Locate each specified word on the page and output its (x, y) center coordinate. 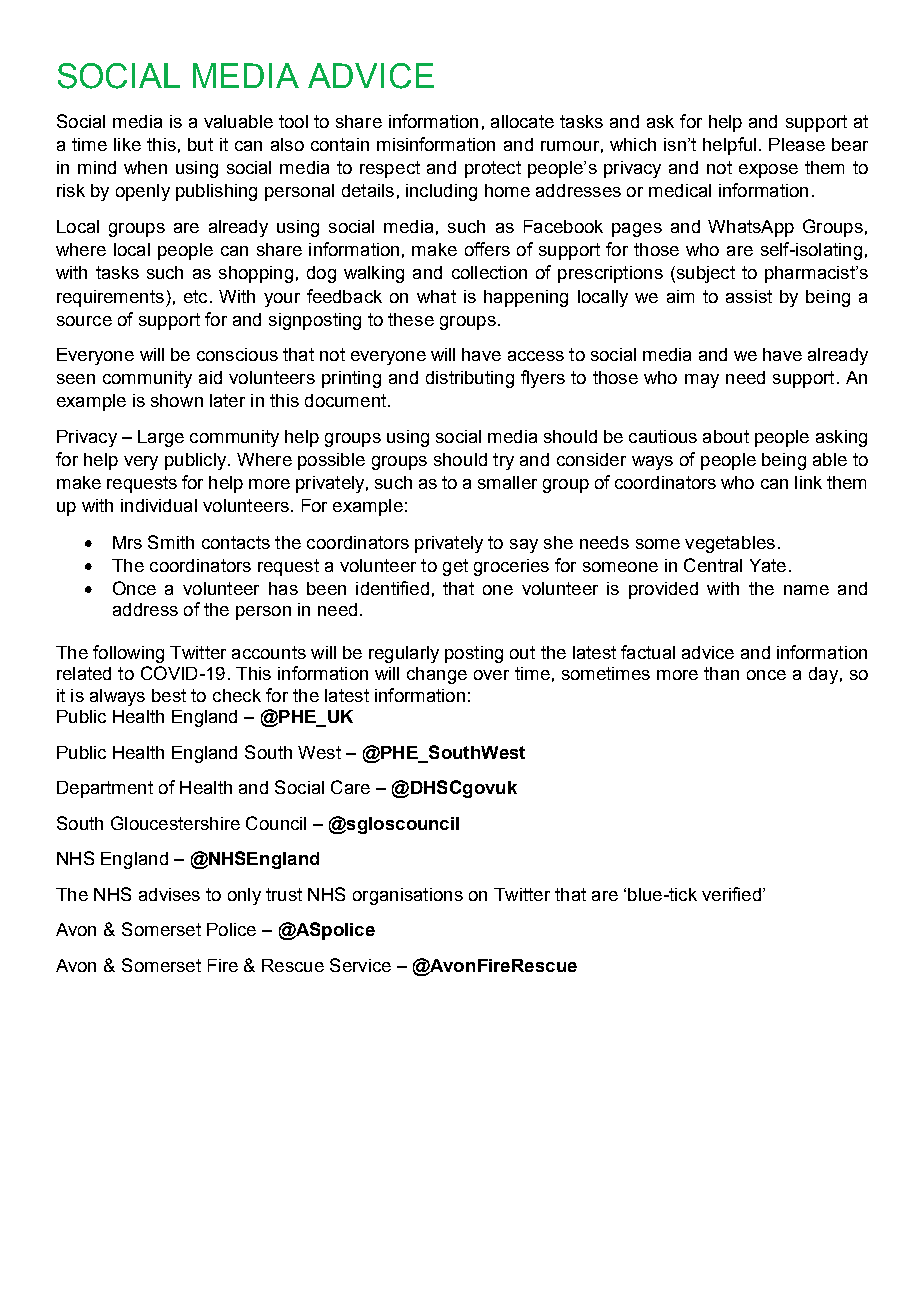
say (524, 546)
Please (797, 144)
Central (713, 565)
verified (731, 894)
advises (169, 894)
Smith (171, 542)
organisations (408, 896)
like (127, 144)
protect (493, 169)
